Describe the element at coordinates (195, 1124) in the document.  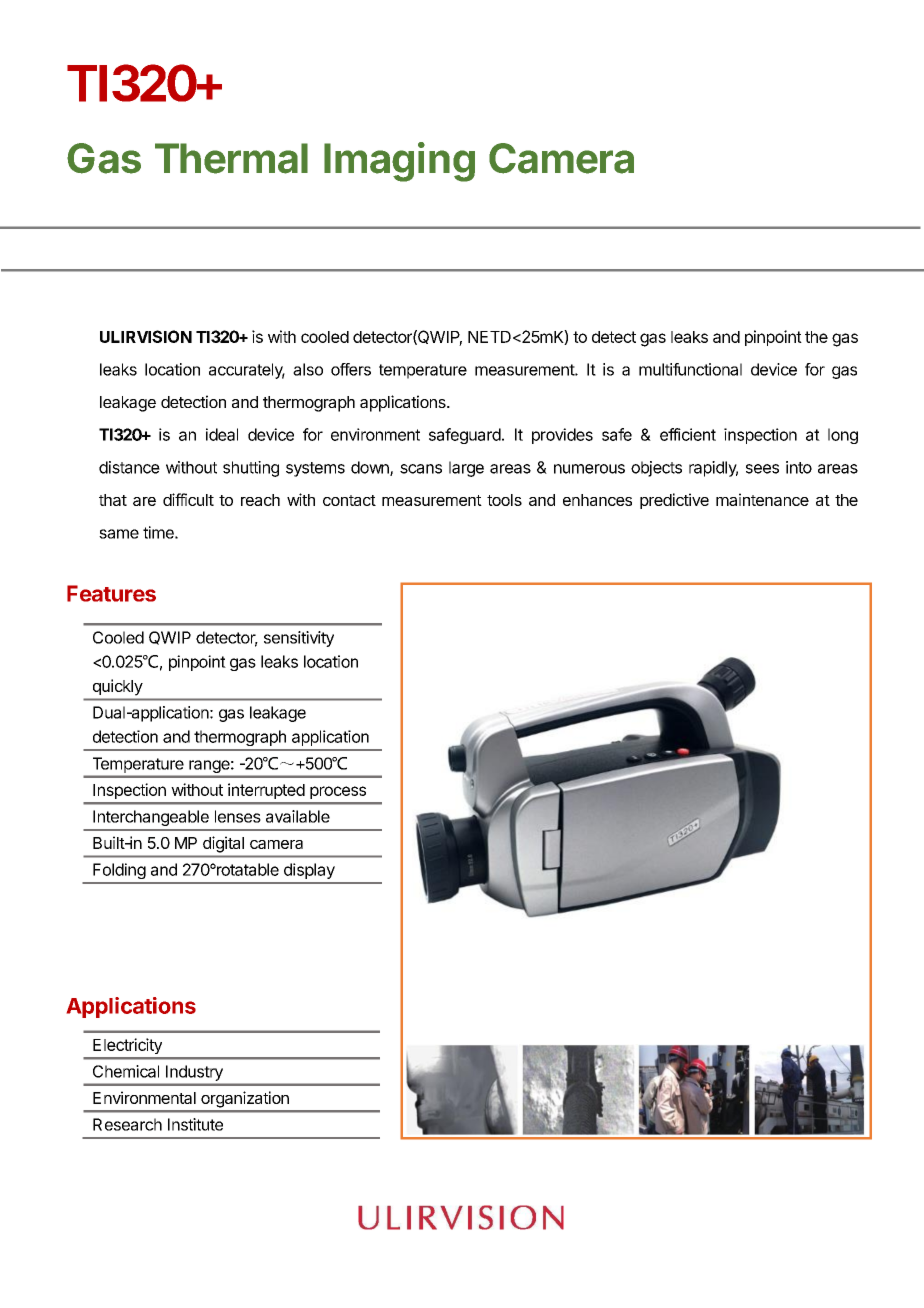
I see `Institute` at that location.
